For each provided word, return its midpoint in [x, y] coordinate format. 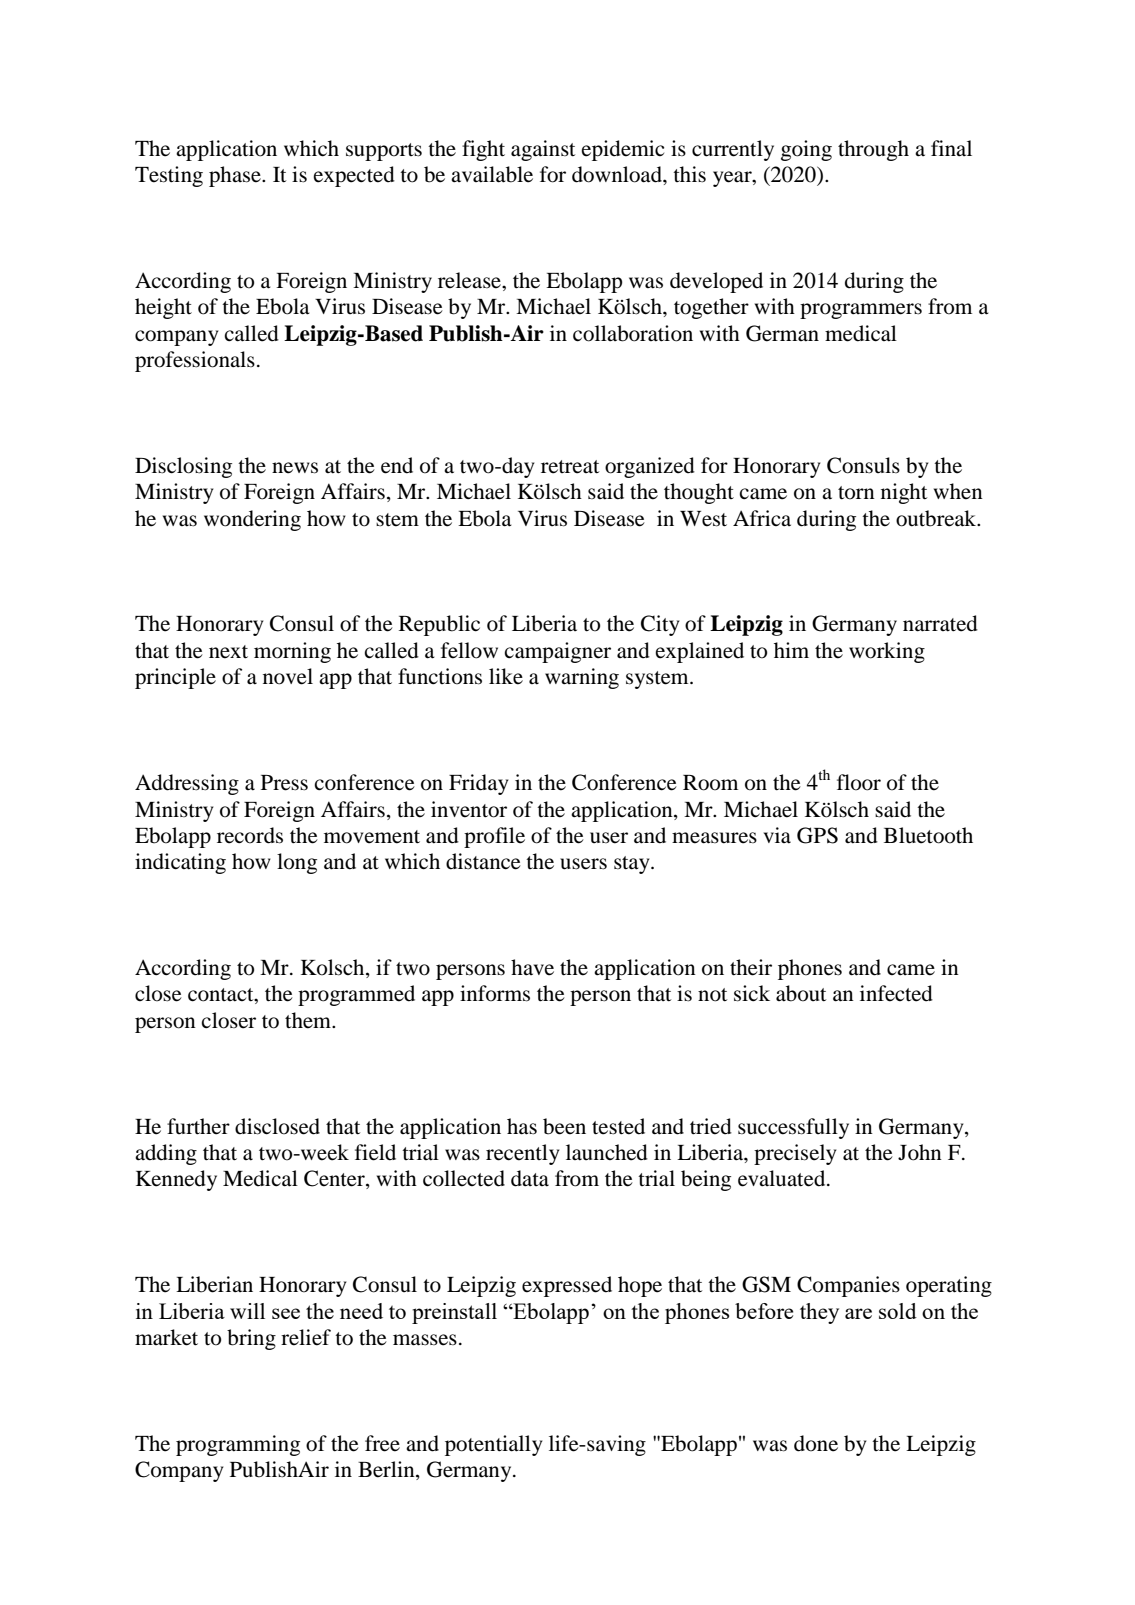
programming [238, 1445]
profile [494, 837]
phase [236, 176]
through [873, 150]
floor [859, 782]
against [543, 150]
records [250, 835]
